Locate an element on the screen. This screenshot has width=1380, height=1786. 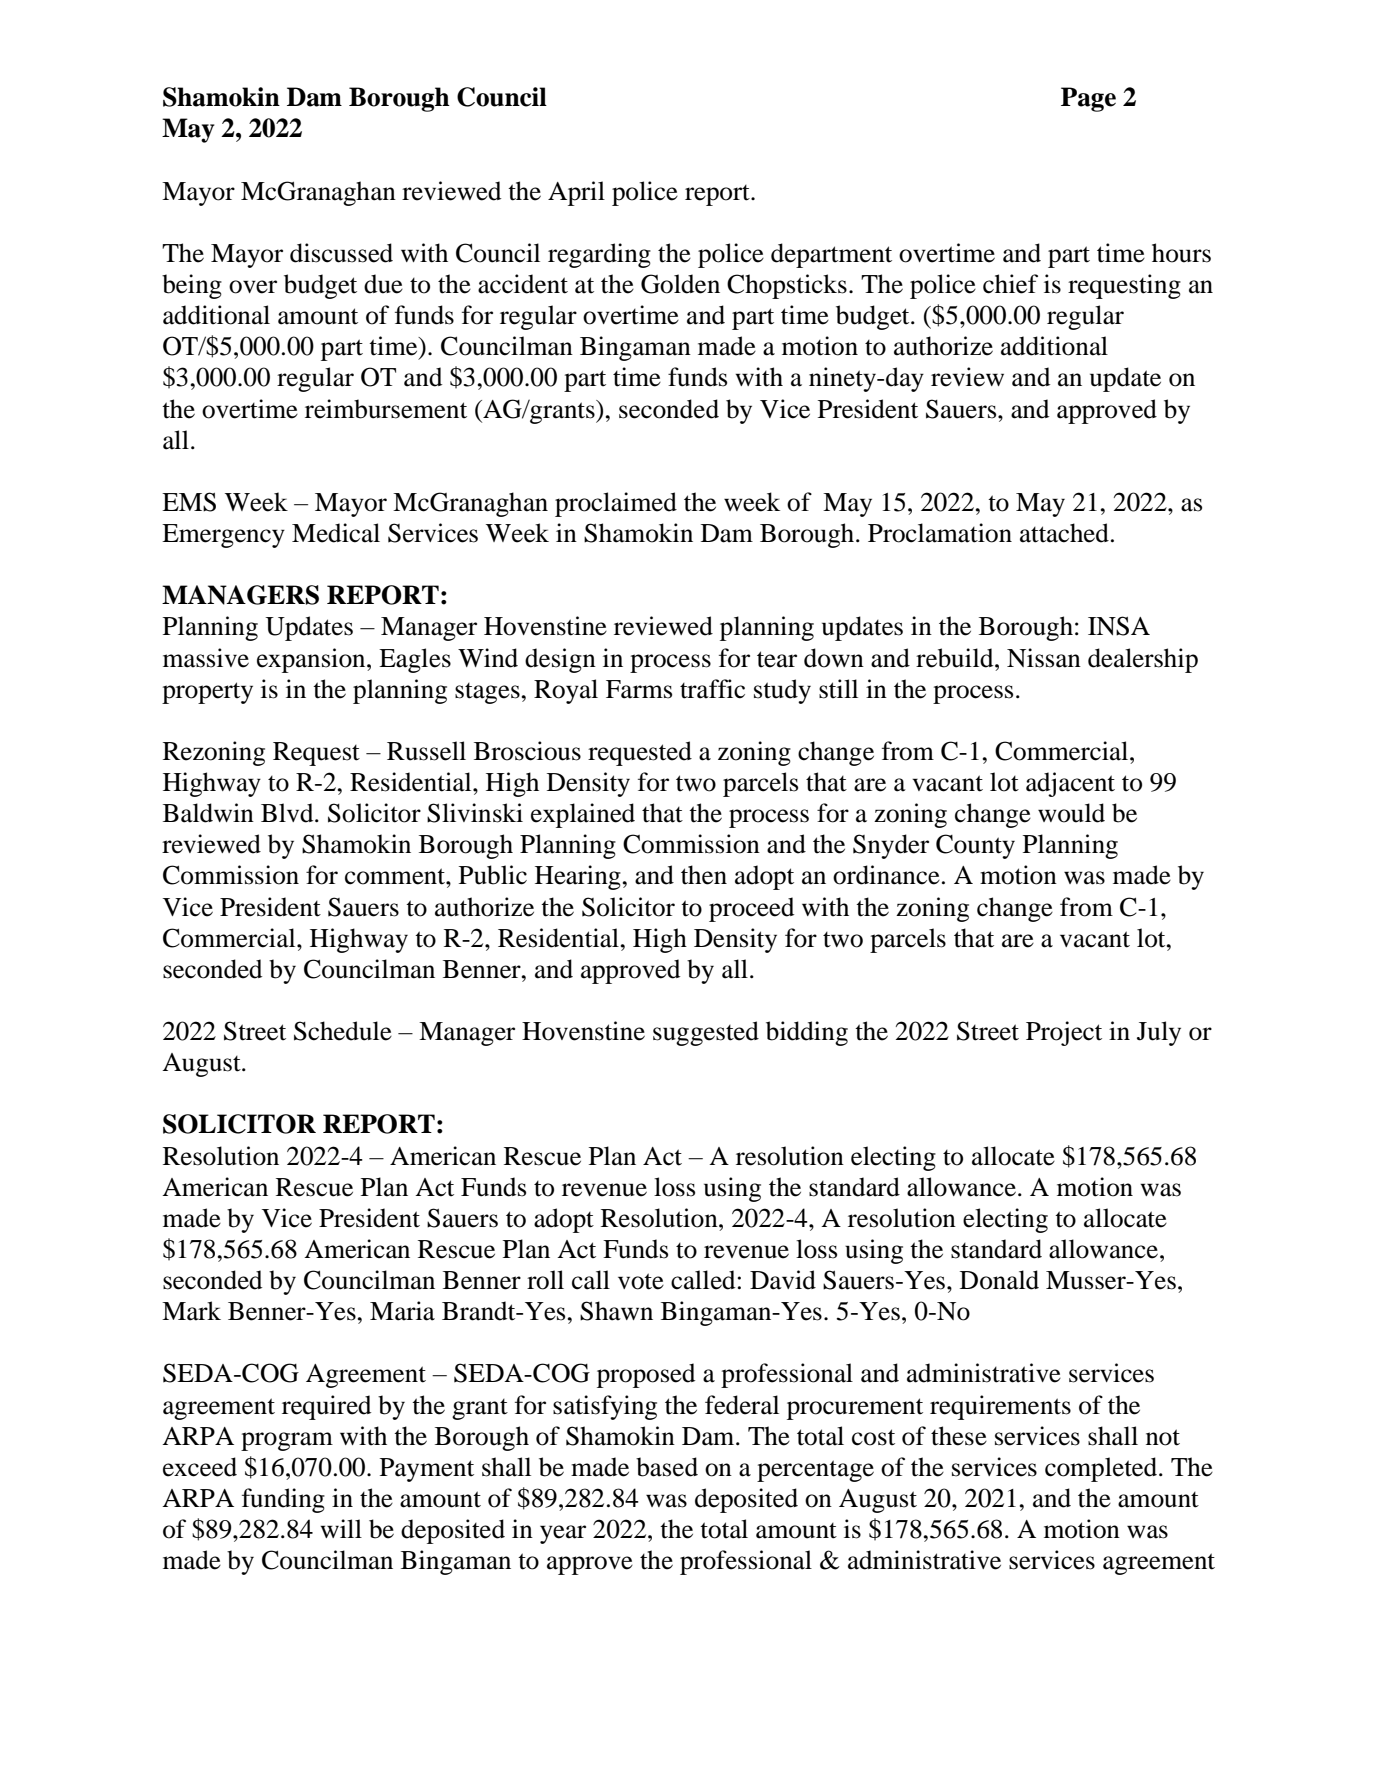
proceed is located at coordinates (751, 909).
